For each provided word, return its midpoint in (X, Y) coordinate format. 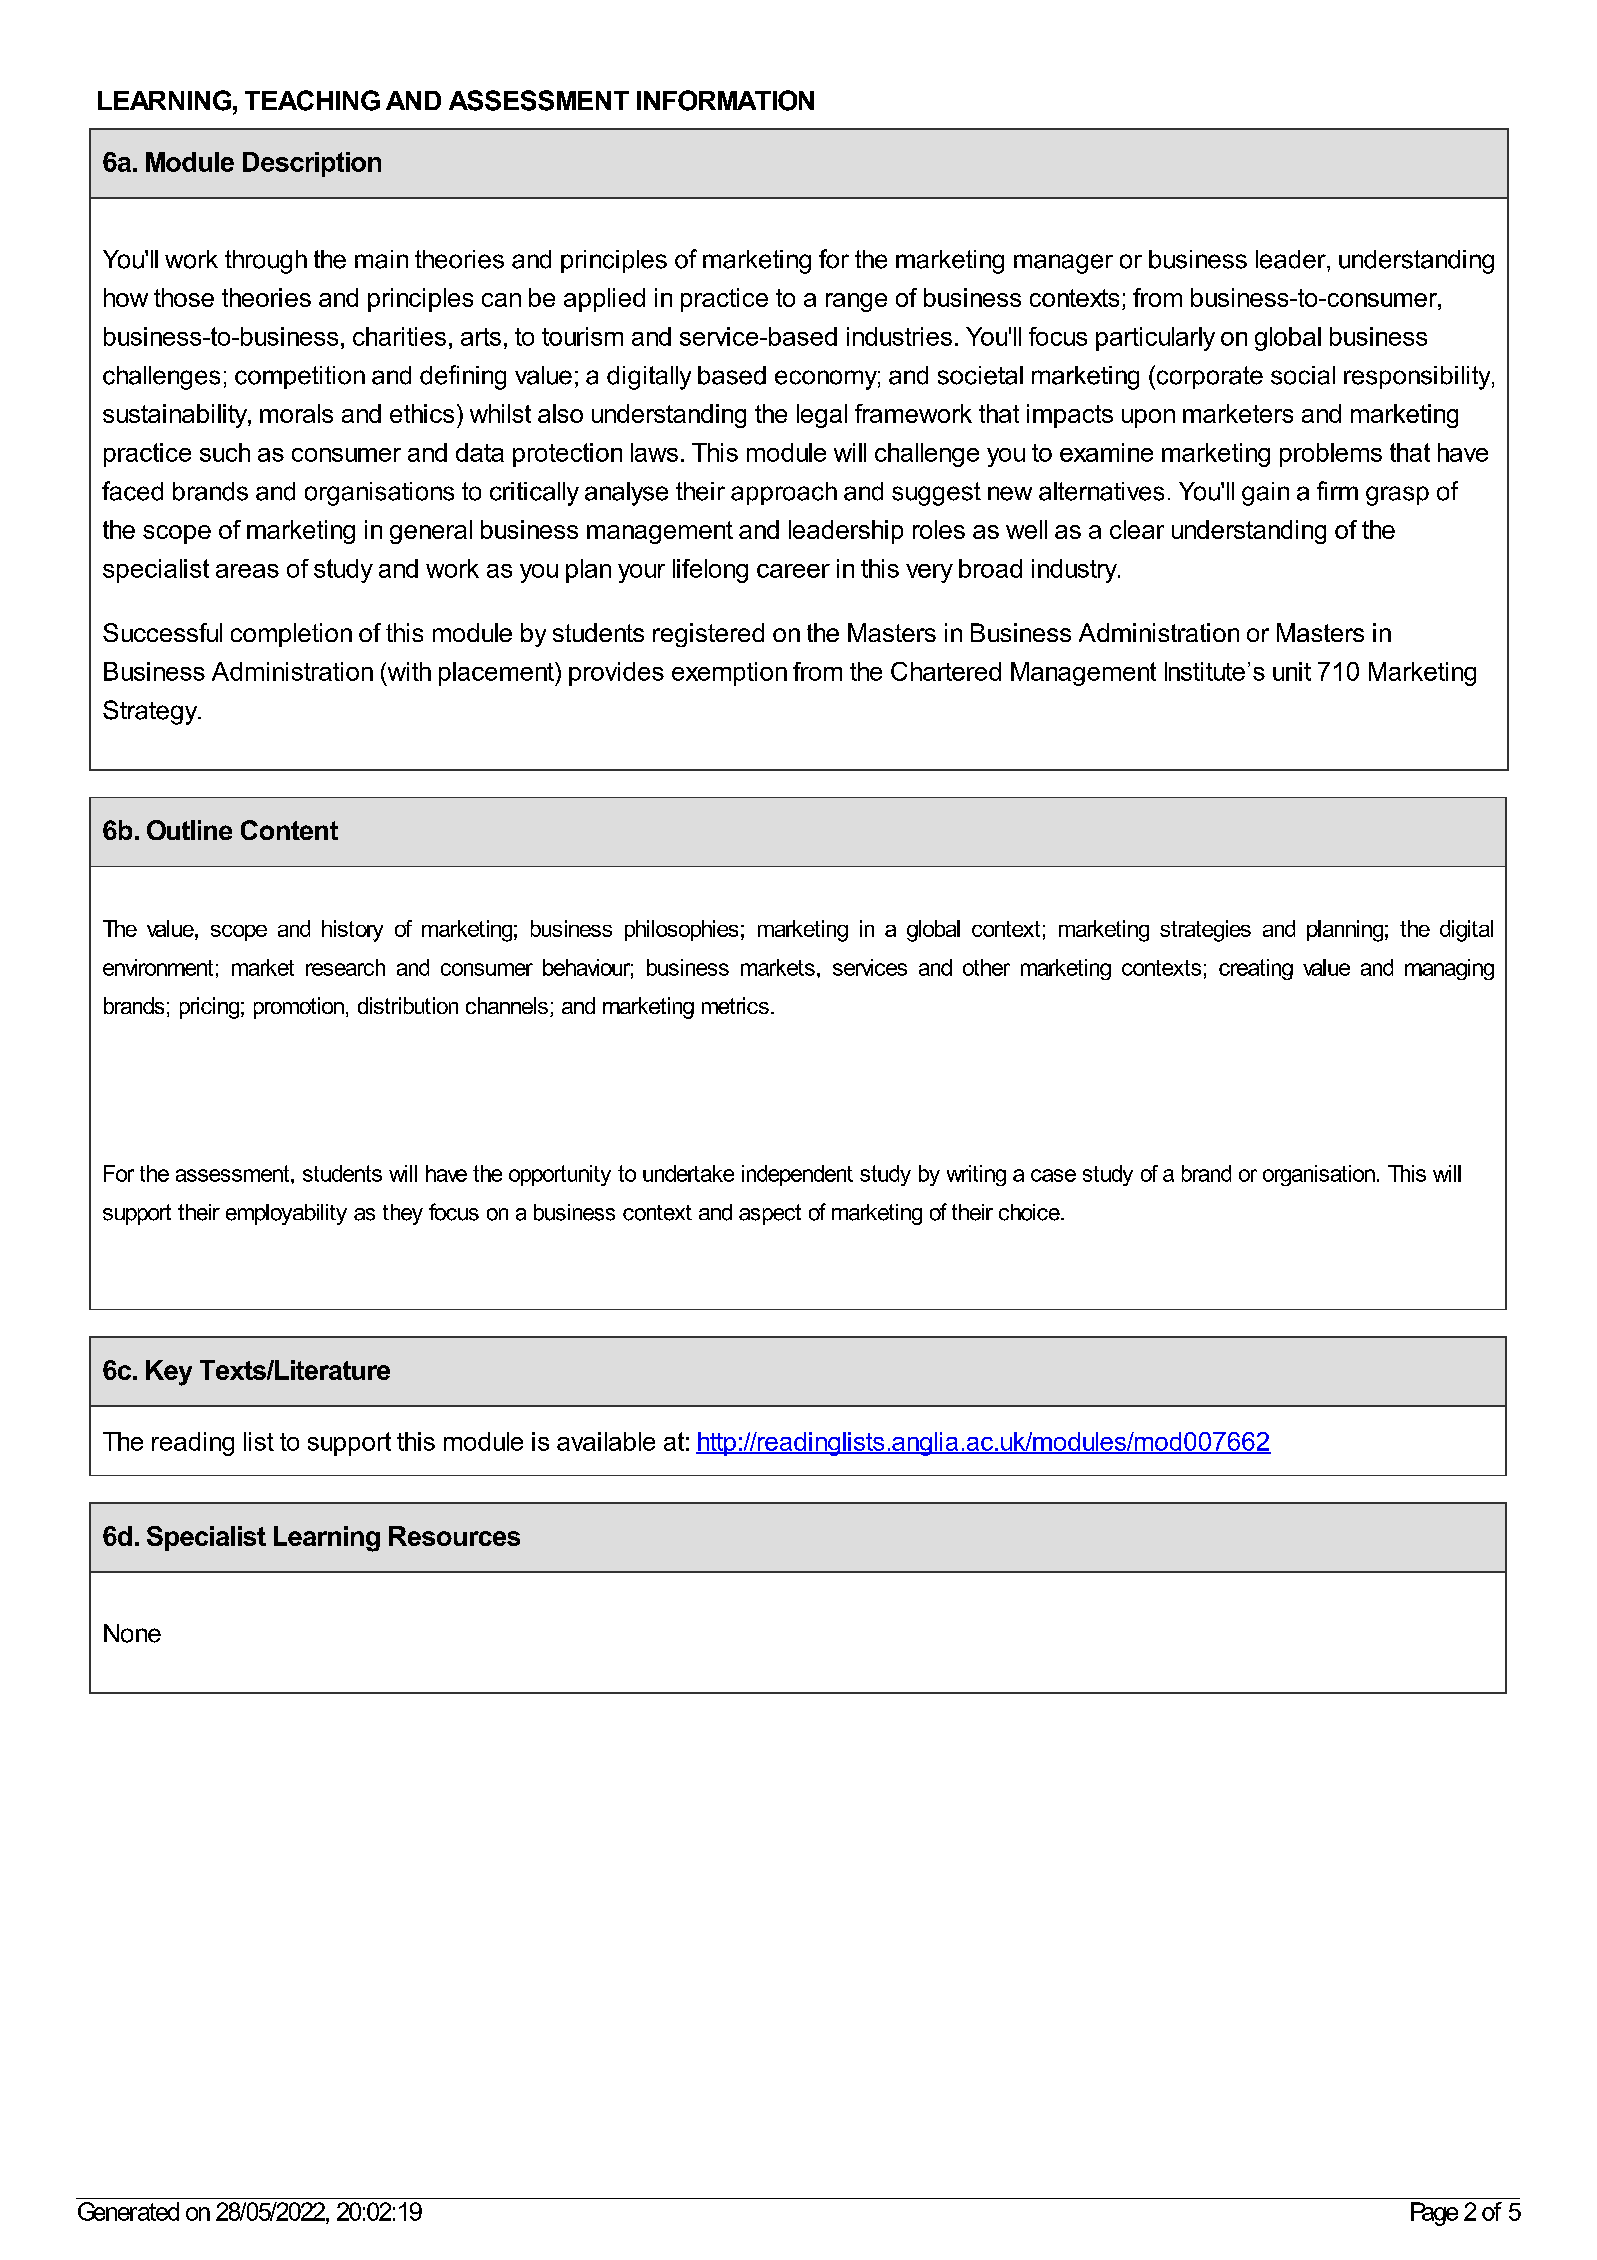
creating (1256, 969)
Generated (128, 2211)
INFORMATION (725, 100)
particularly (1155, 339)
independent (797, 1175)
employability (286, 1214)
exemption (729, 674)
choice (1030, 1212)
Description (312, 164)
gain (1265, 494)
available (606, 1441)
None (132, 1633)
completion (291, 635)
